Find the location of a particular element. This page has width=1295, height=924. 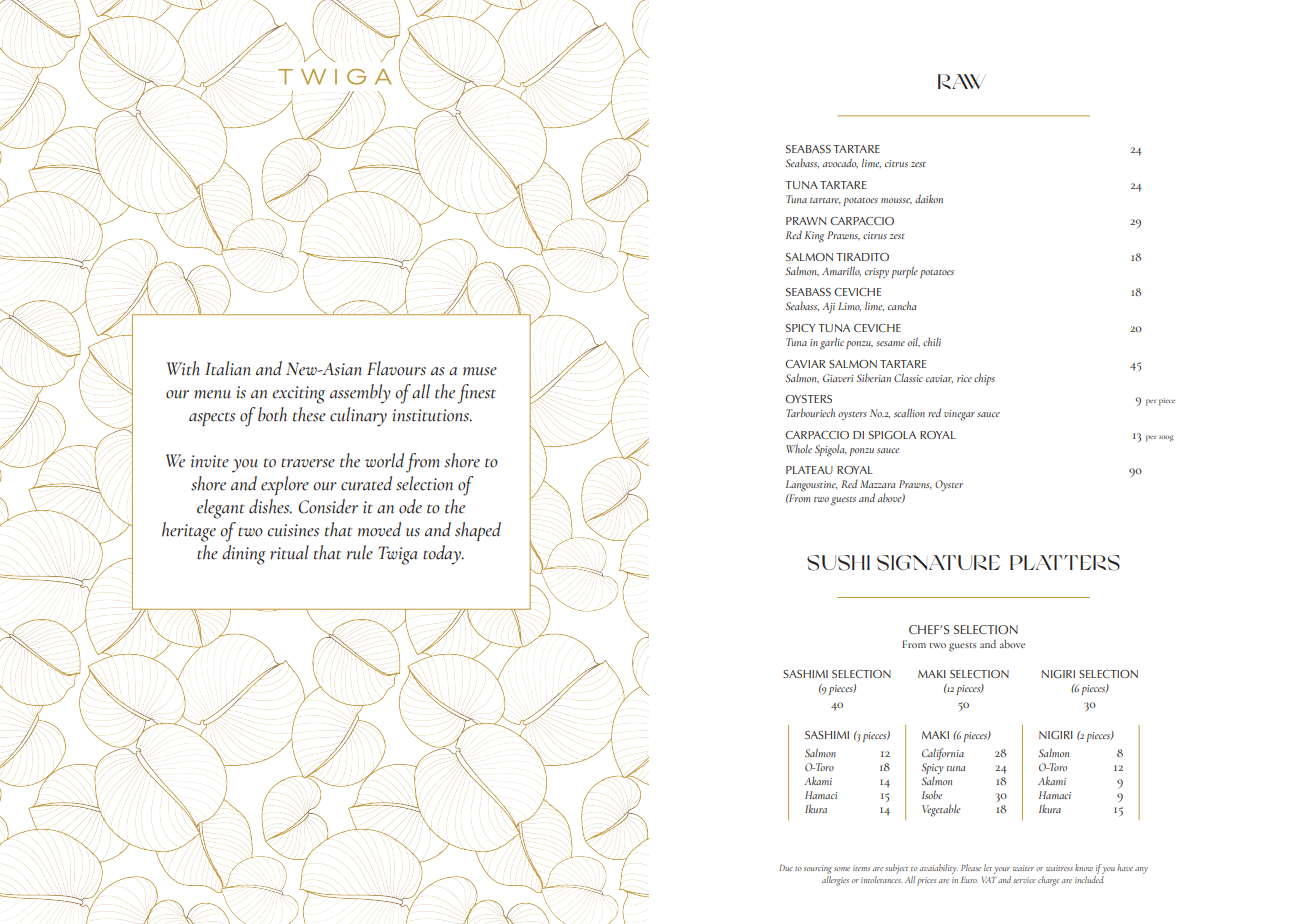

Italian is located at coordinates (228, 368).
